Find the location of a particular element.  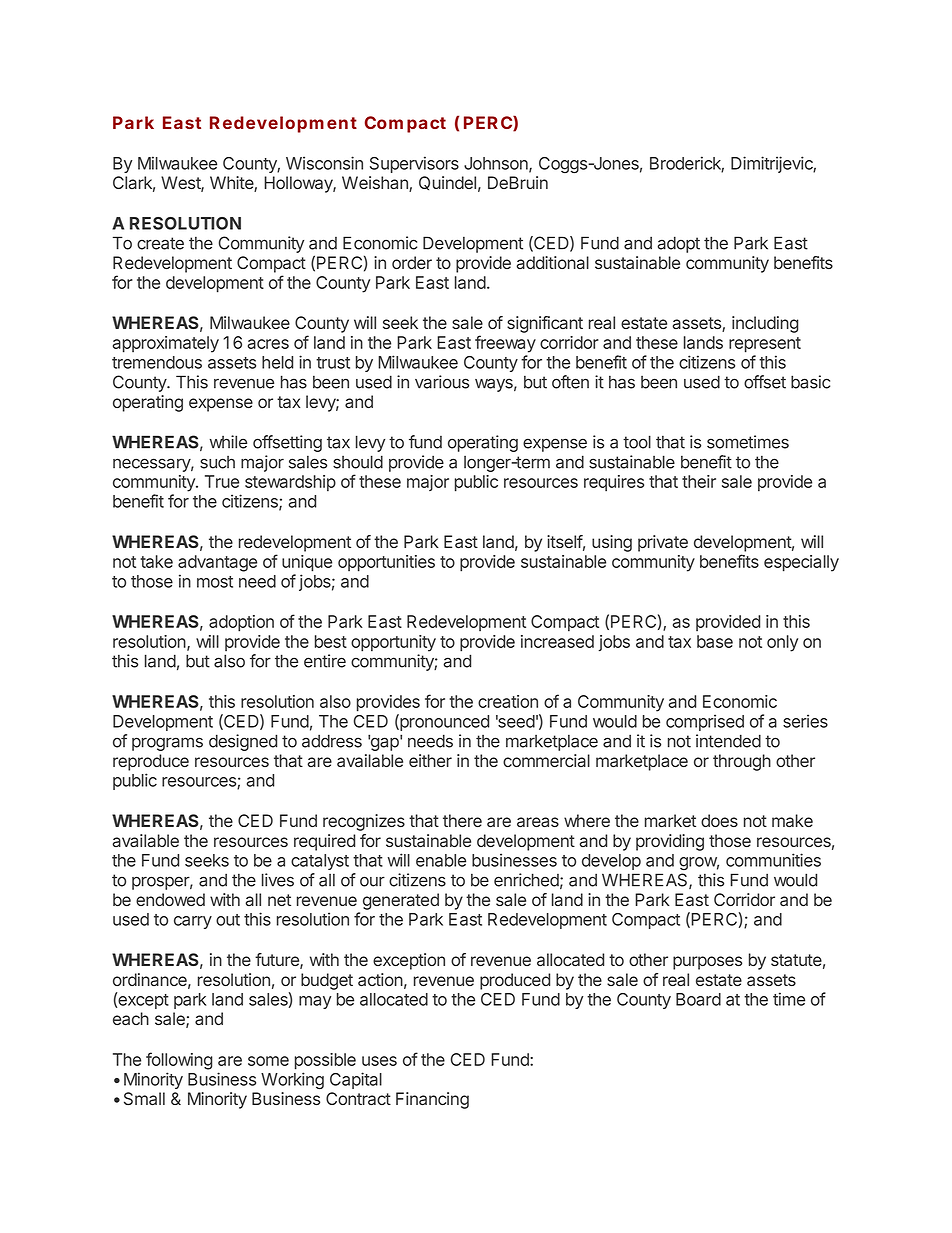

create is located at coordinates (160, 243).
